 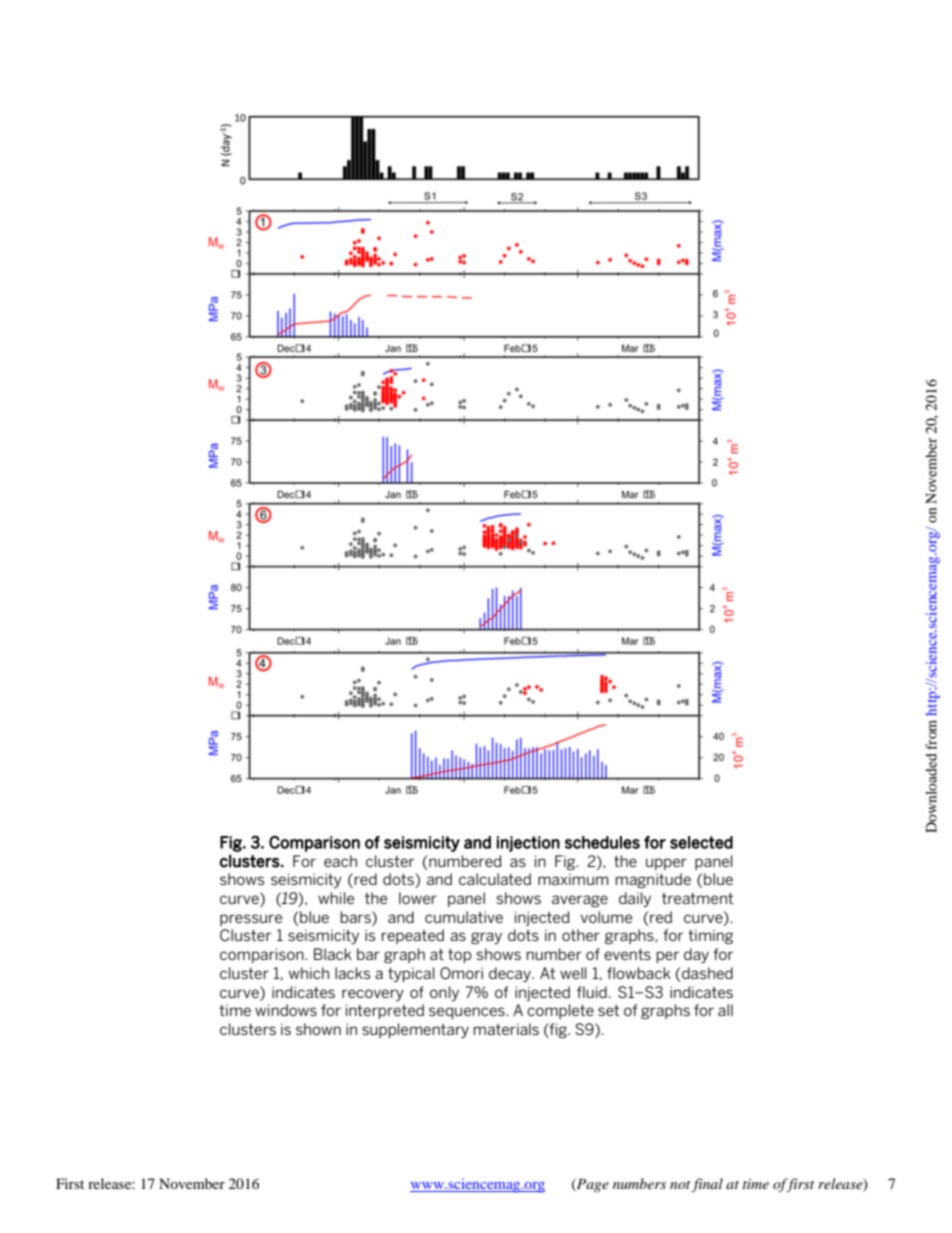 I want to click on upper, so click(x=666, y=864).
